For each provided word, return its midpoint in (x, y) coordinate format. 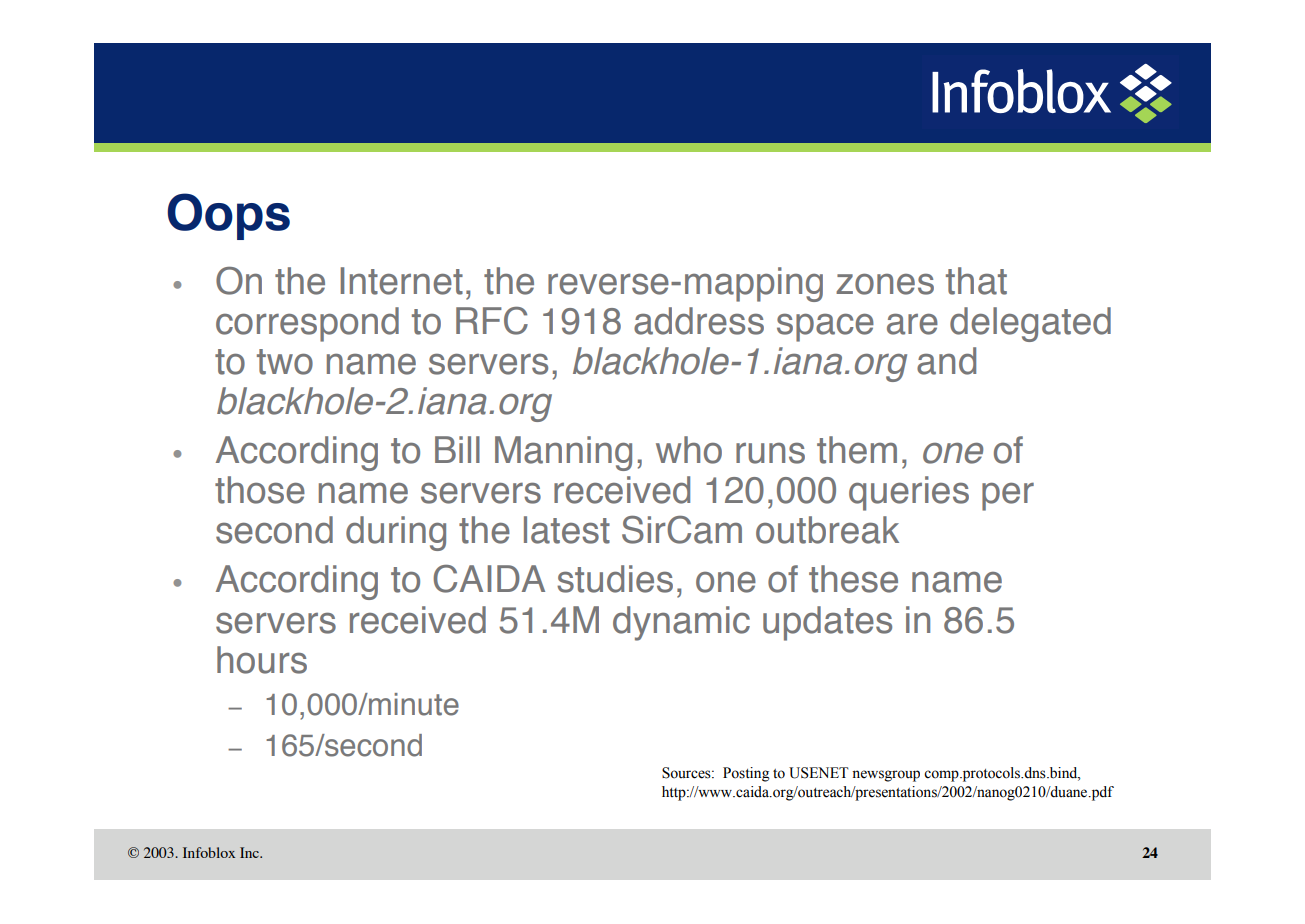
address (699, 321)
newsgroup (886, 776)
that (976, 281)
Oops (228, 216)
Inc (251, 852)
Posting (746, 774)
